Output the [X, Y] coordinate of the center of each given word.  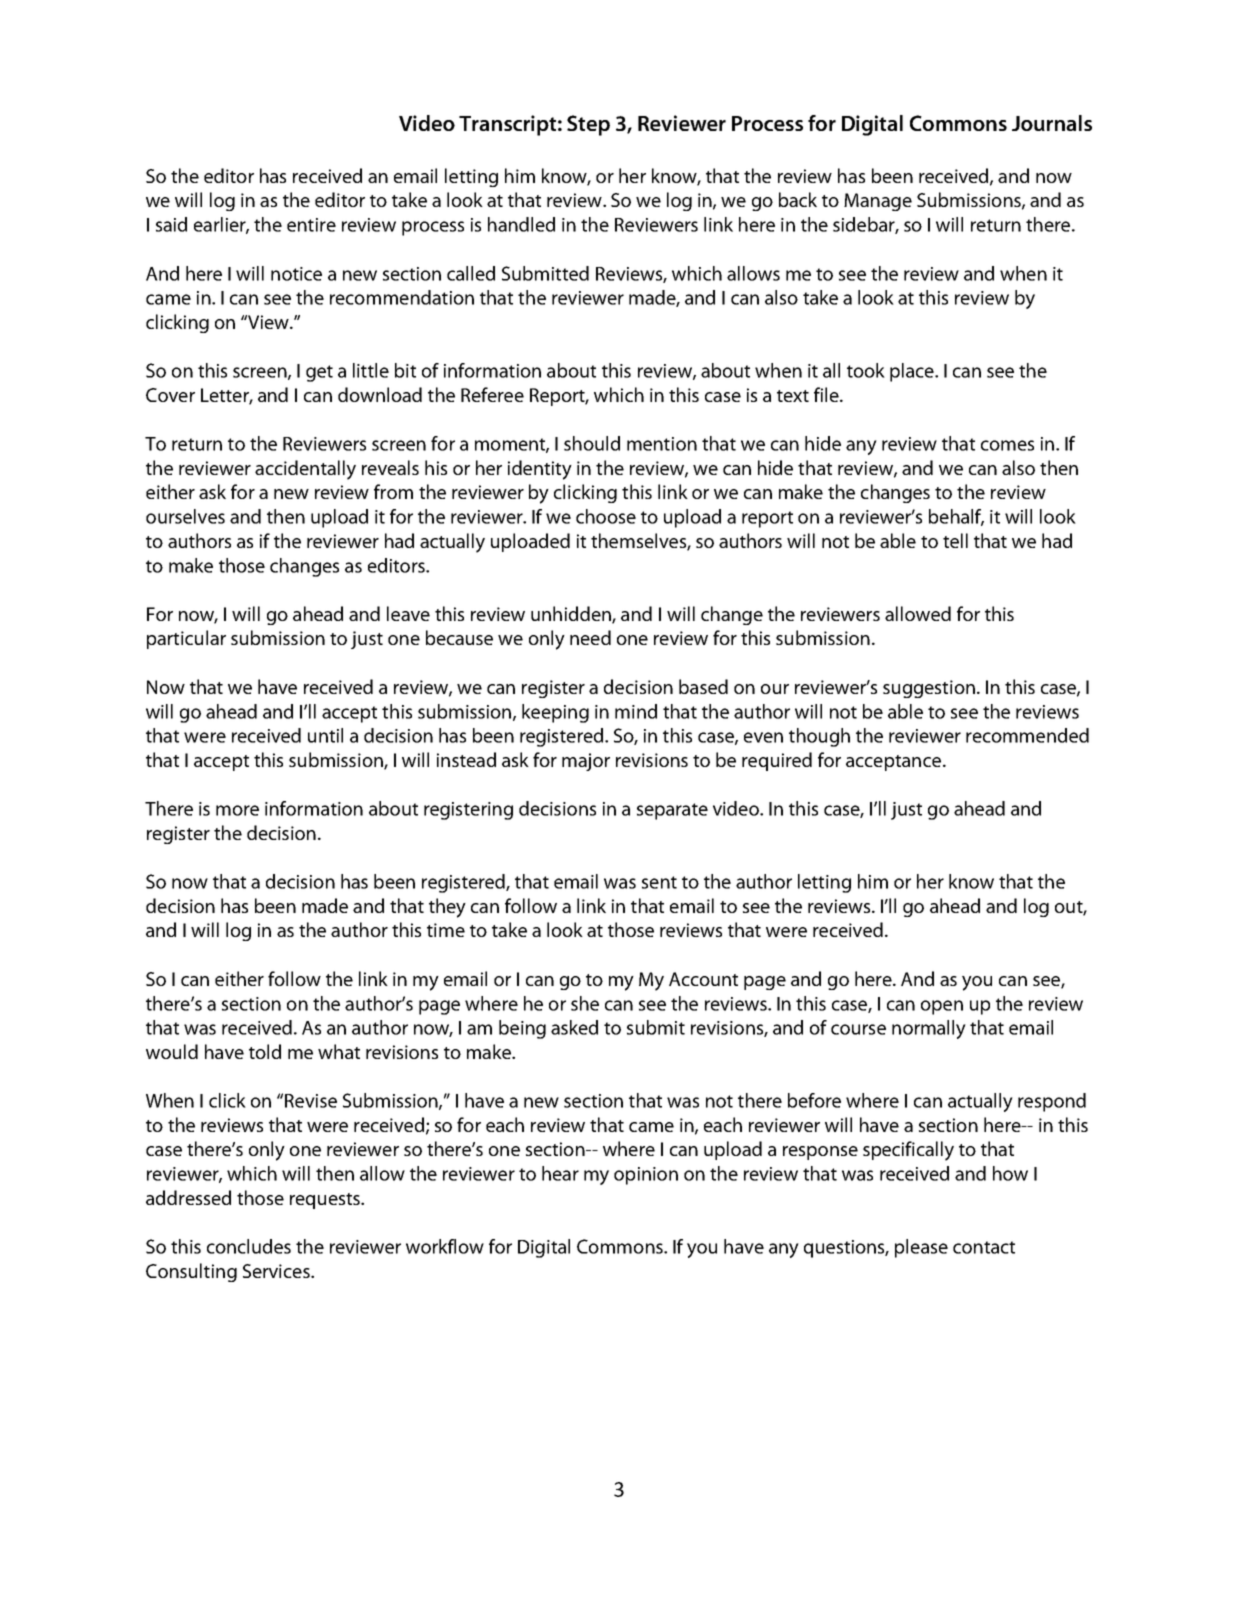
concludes [249, 1246]
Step [588, 125]
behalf [956, 517]
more [237, 810]
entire [311, 225]
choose [606, 516]
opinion [646, 1176]
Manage [878, 202]
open [942, 1007]
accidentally [305, 470]
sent [659, 882]
